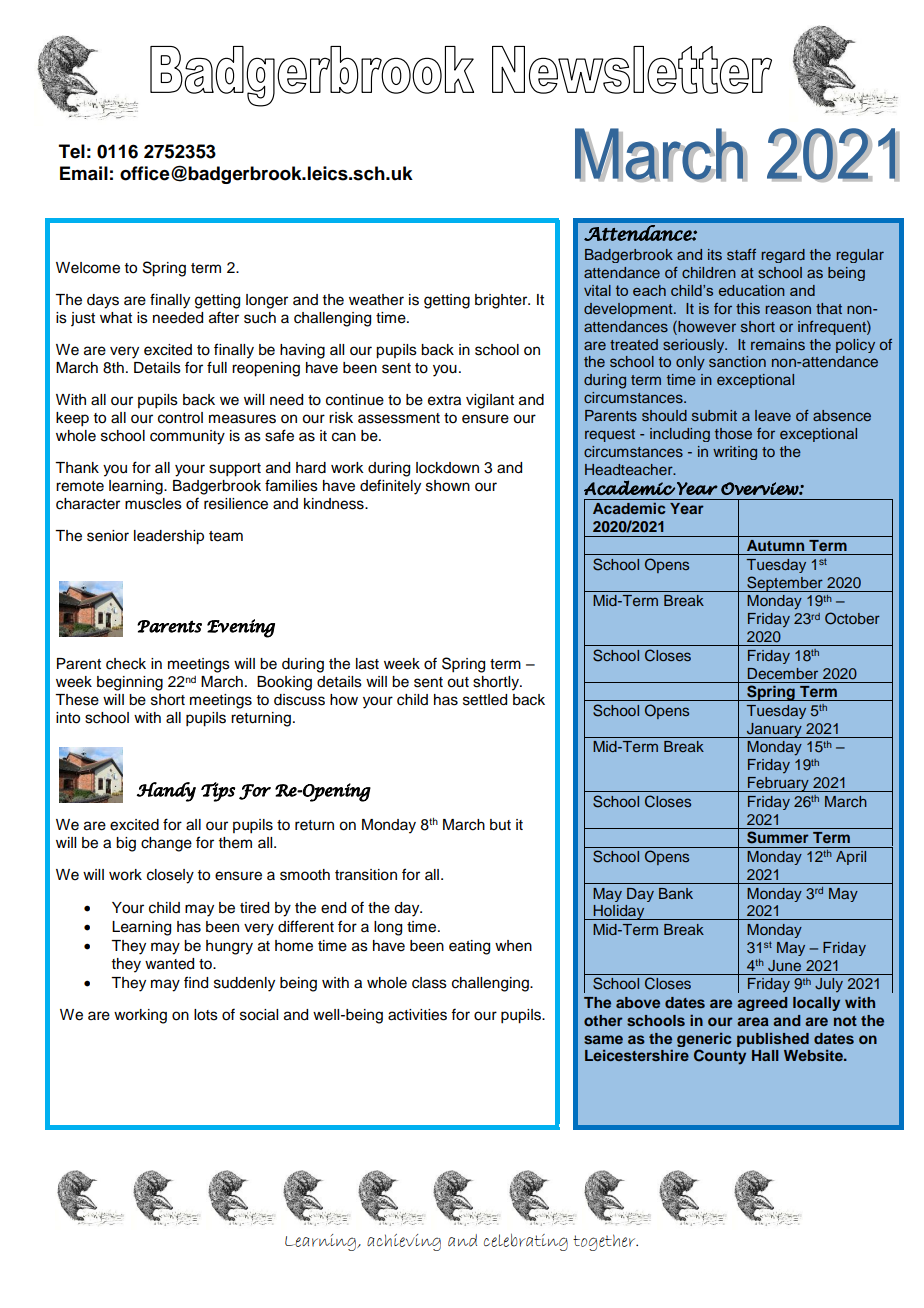  I want to click on achieving, so click(404, 1242).
